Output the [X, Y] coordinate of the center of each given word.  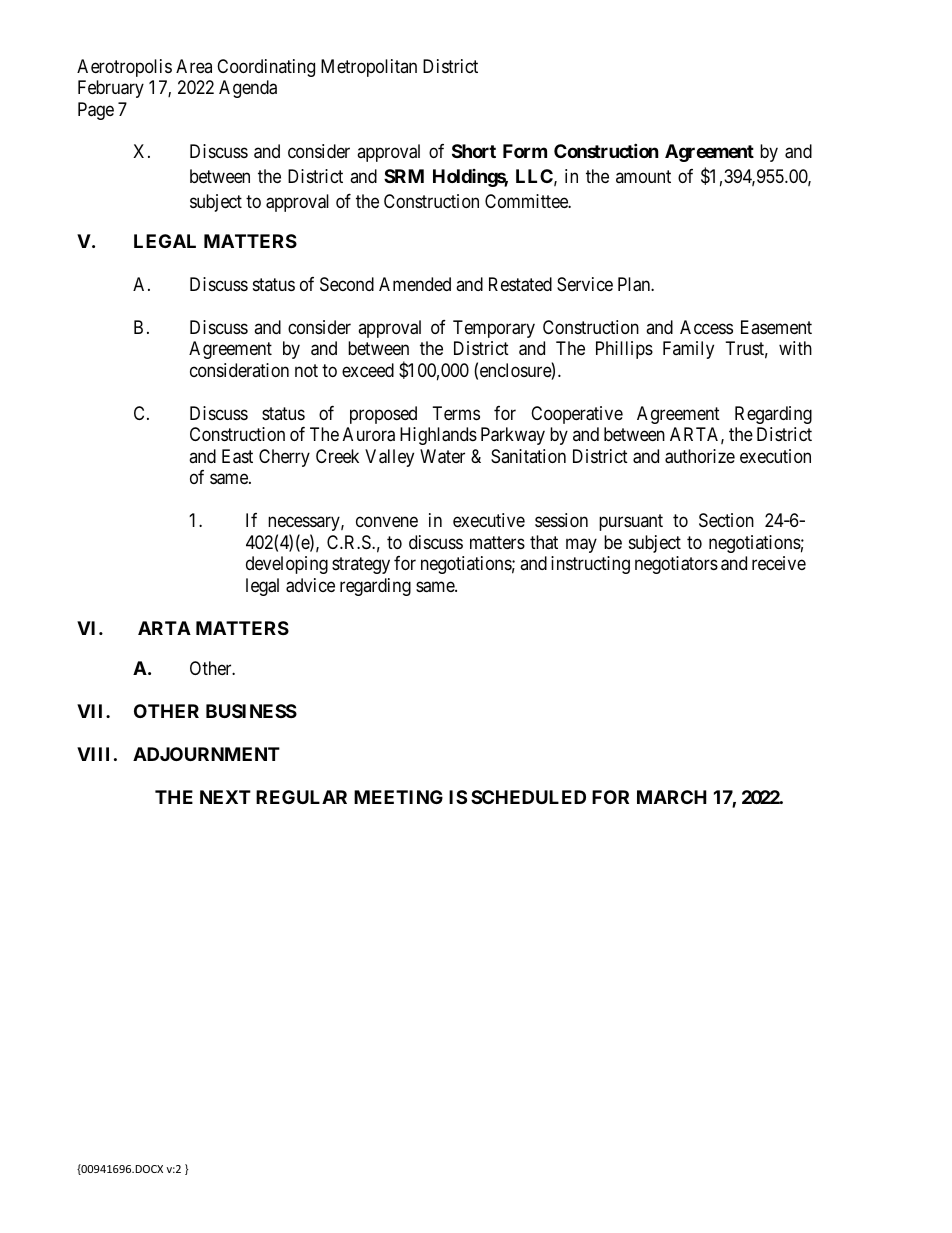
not [306, 370]
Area [194, 66]
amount [643, 176]
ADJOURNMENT [206, 754]
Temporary [494, 329]
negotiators [676, 565]
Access [706, 327]
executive [489, 520]
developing [287, 565]
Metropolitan [369, 68]
